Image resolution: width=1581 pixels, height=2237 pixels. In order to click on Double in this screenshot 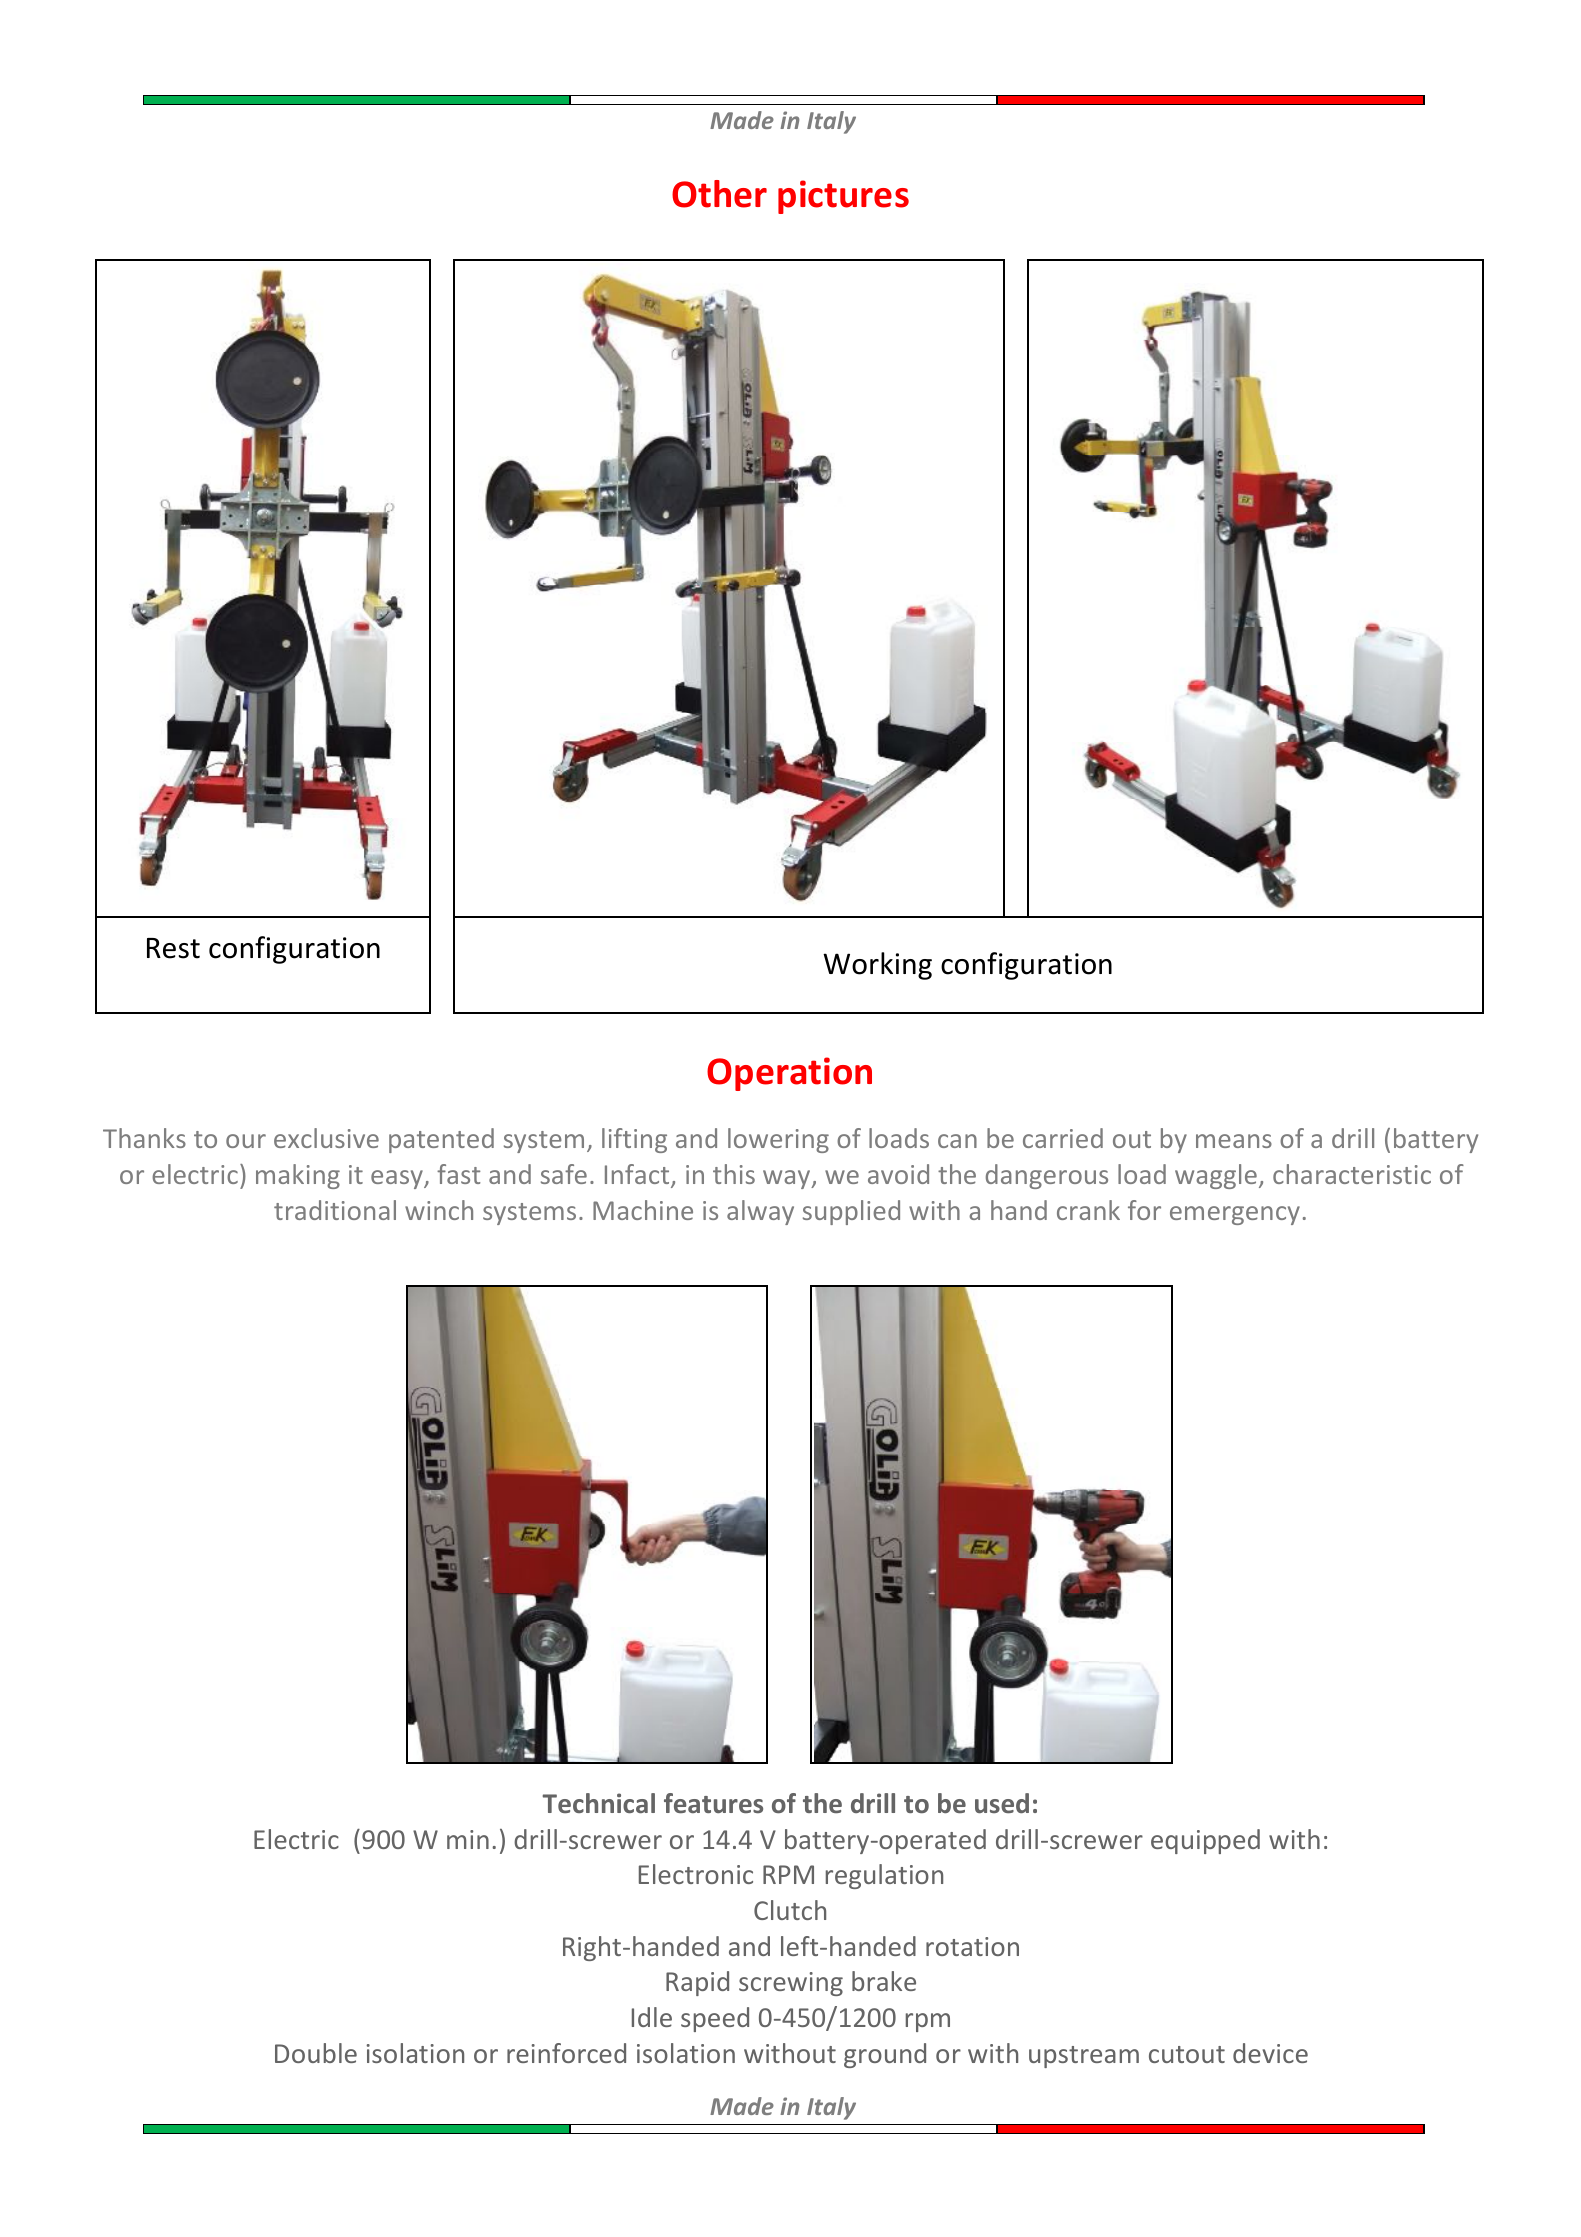, I will do `click(316, 2053)`.
